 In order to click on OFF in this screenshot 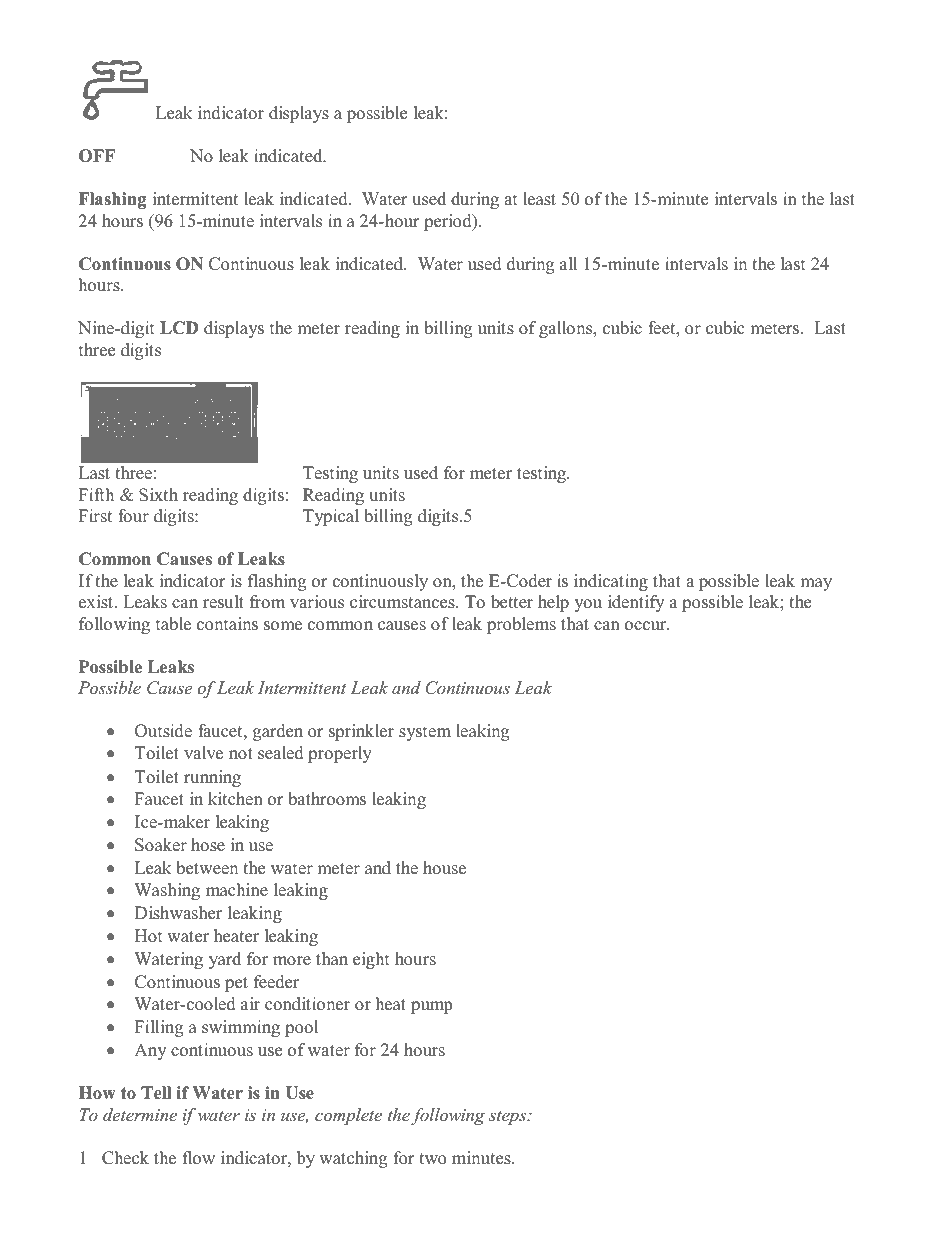, I will do `click(97, 156)`.
